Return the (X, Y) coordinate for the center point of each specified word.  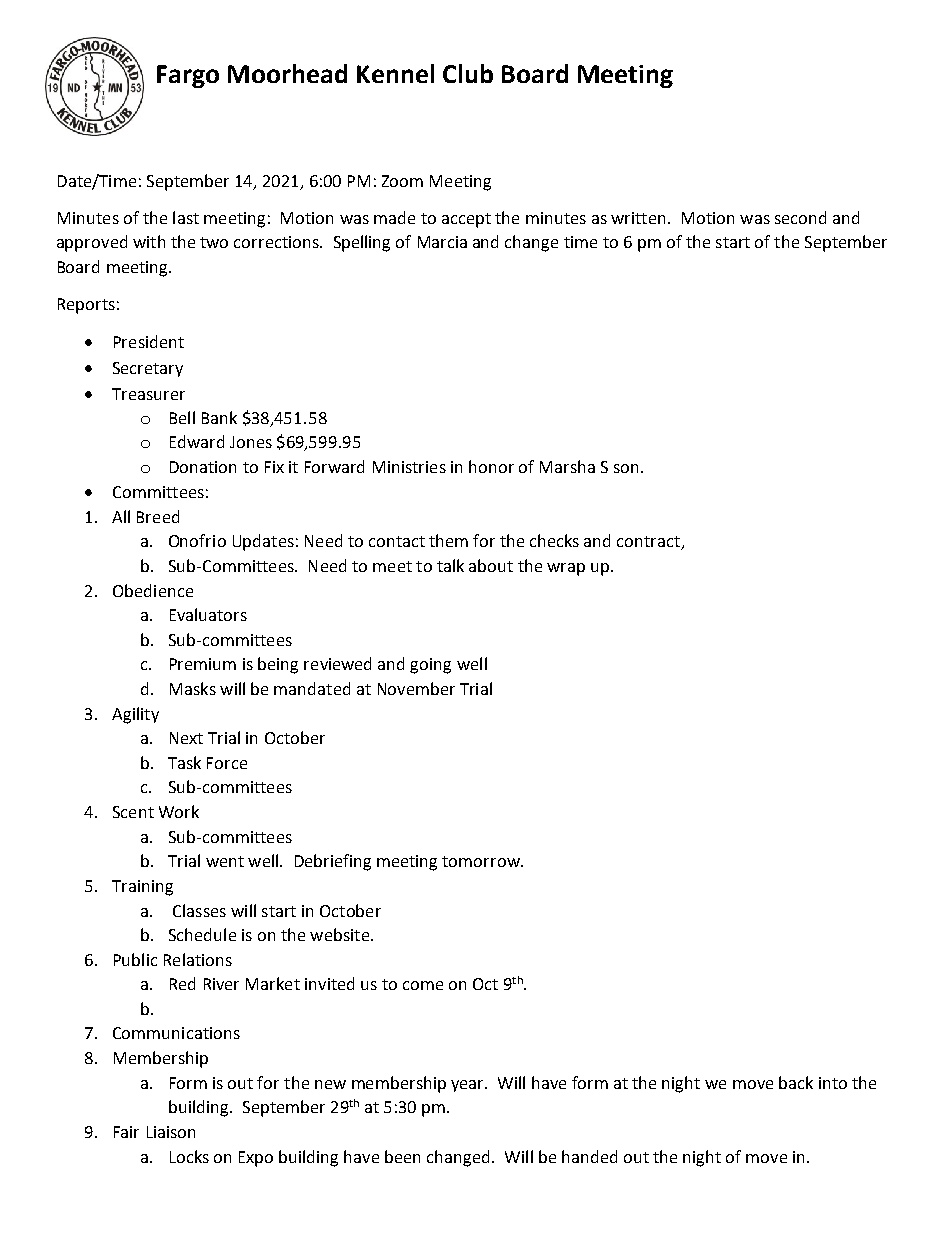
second (800, 217)
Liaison (171, 1132)
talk (450, 565)
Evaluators (208, 614)
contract (650, 543)
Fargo (188, 76)
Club (468, 73)
